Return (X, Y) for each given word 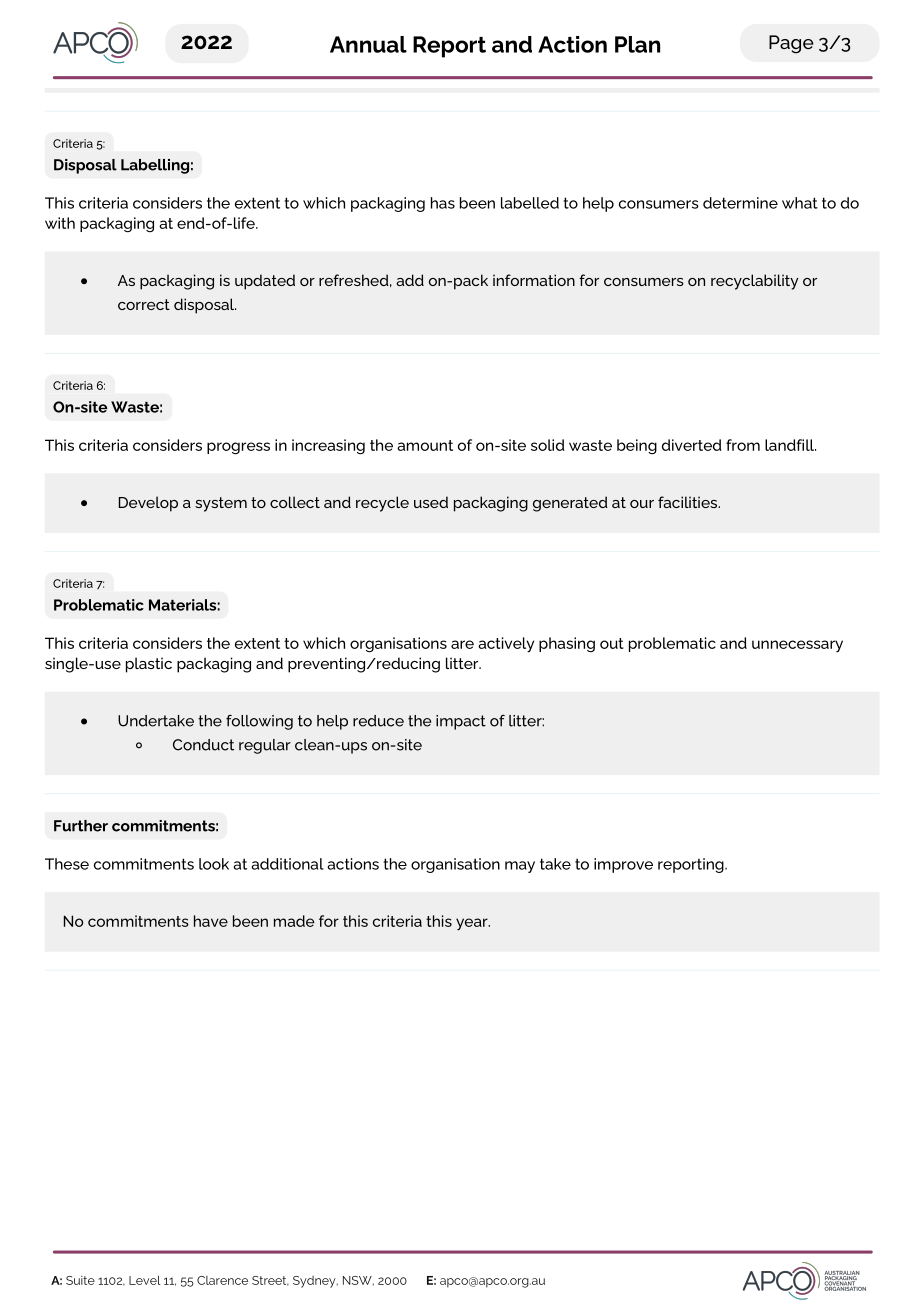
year (473, 924)
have (211, 921)
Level (145, 1280)
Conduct (203, 745)
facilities (689, 502)
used (431, 502)
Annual (368, 44)
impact (461, 722)
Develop (148, 504)
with (60, 223)
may (520, 867)
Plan (637, 44)
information (534, 280)
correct (144, 304)
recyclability (755, 282)
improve (623, 865)
